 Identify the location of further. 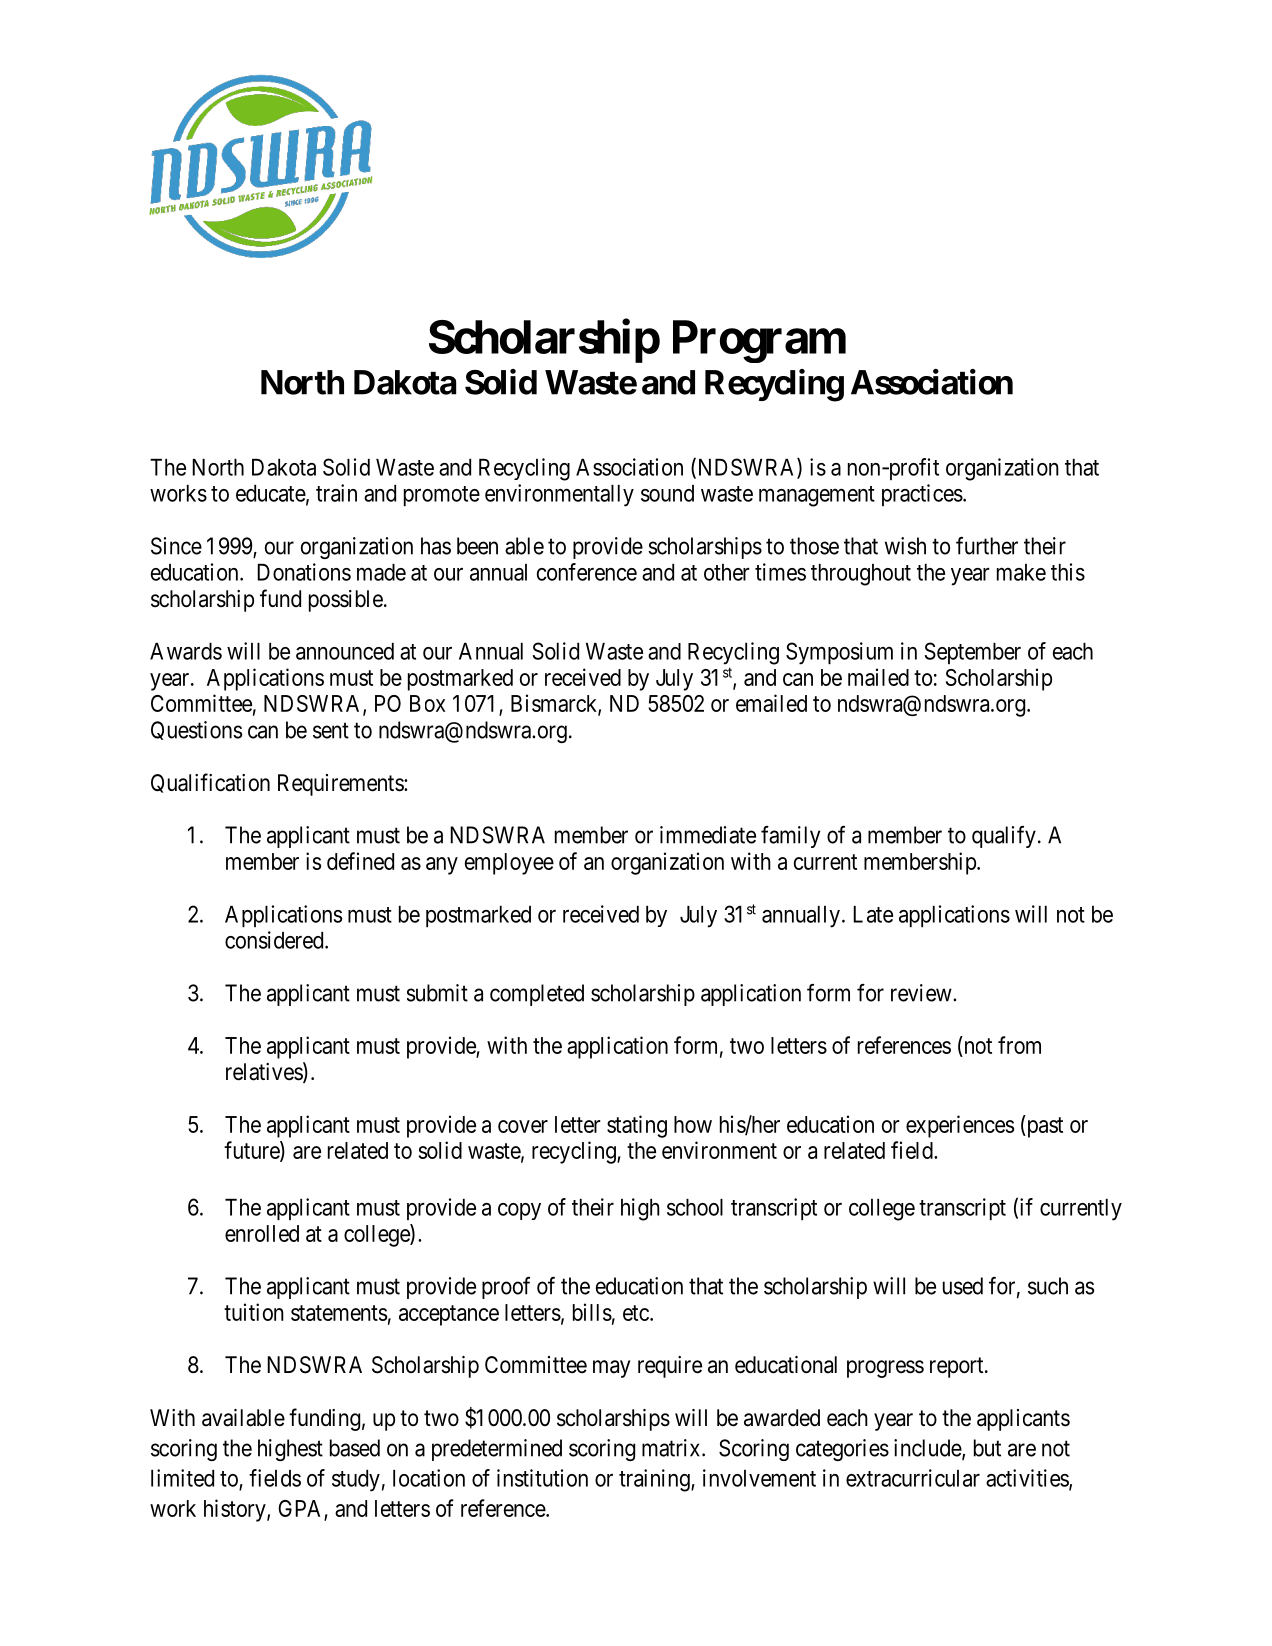
(987, 546).
